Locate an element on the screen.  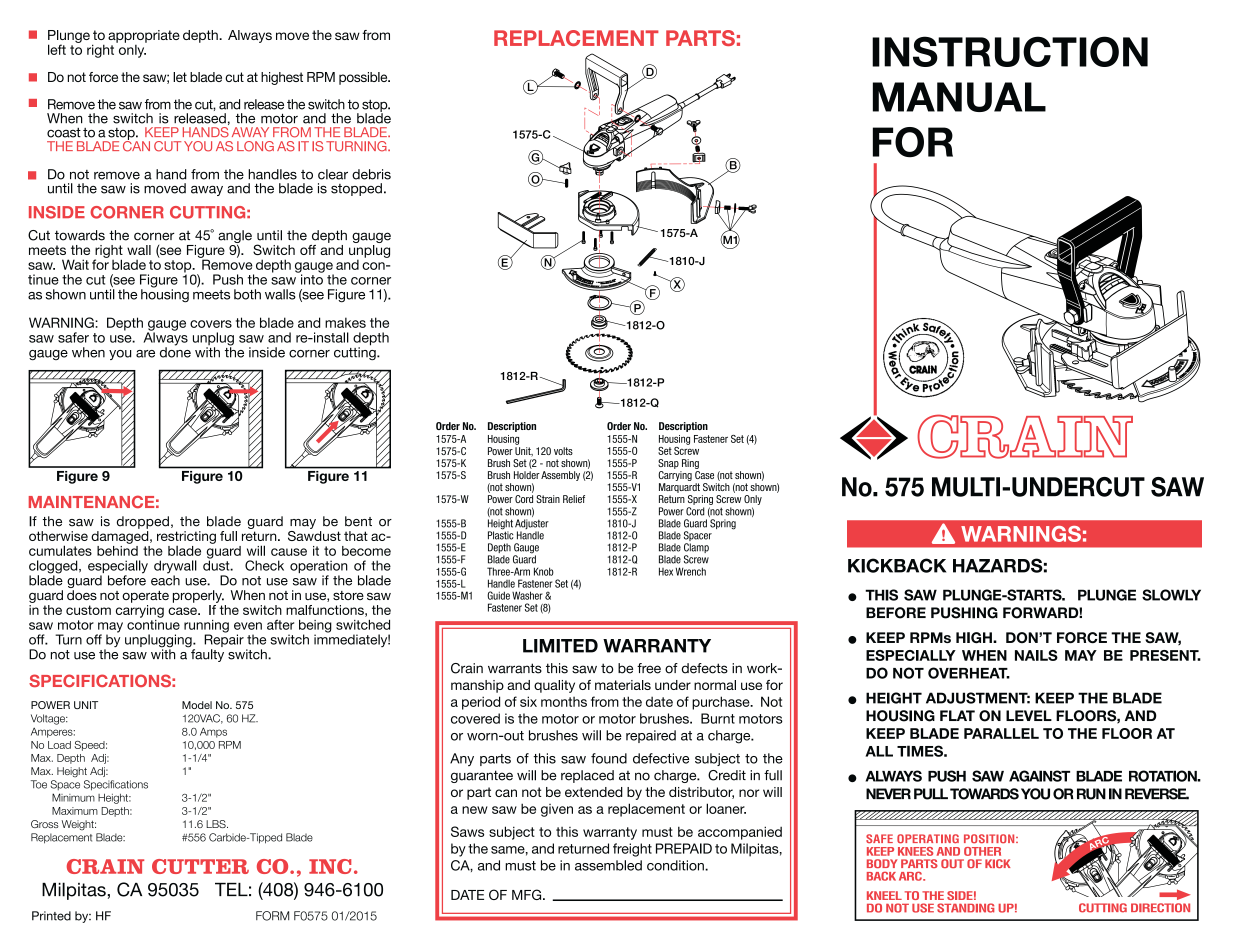
CUTTER is located at coordinates (200, 866).
